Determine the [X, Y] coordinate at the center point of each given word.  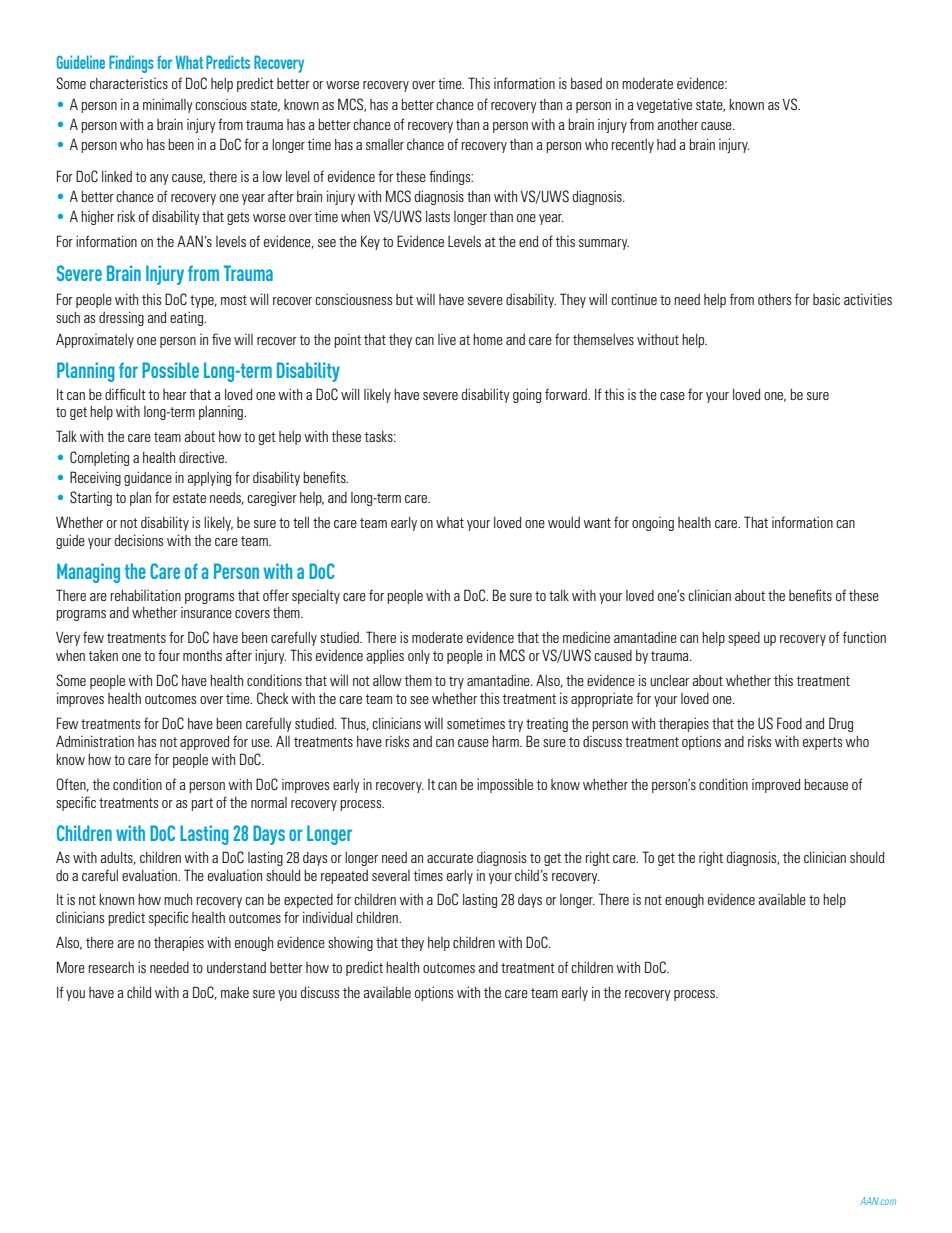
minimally [168, 105]
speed [744, 639]
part [202, 804]
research [111, 967]
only [419, 657]
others [774, 299]
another [678, 124]
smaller [385, 144]
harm [506, 741]
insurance [206, 612]
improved [776, 786]
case [672, 396]
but [404, 299]
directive [202, 457]
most [234, 300]
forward [567, 394]
